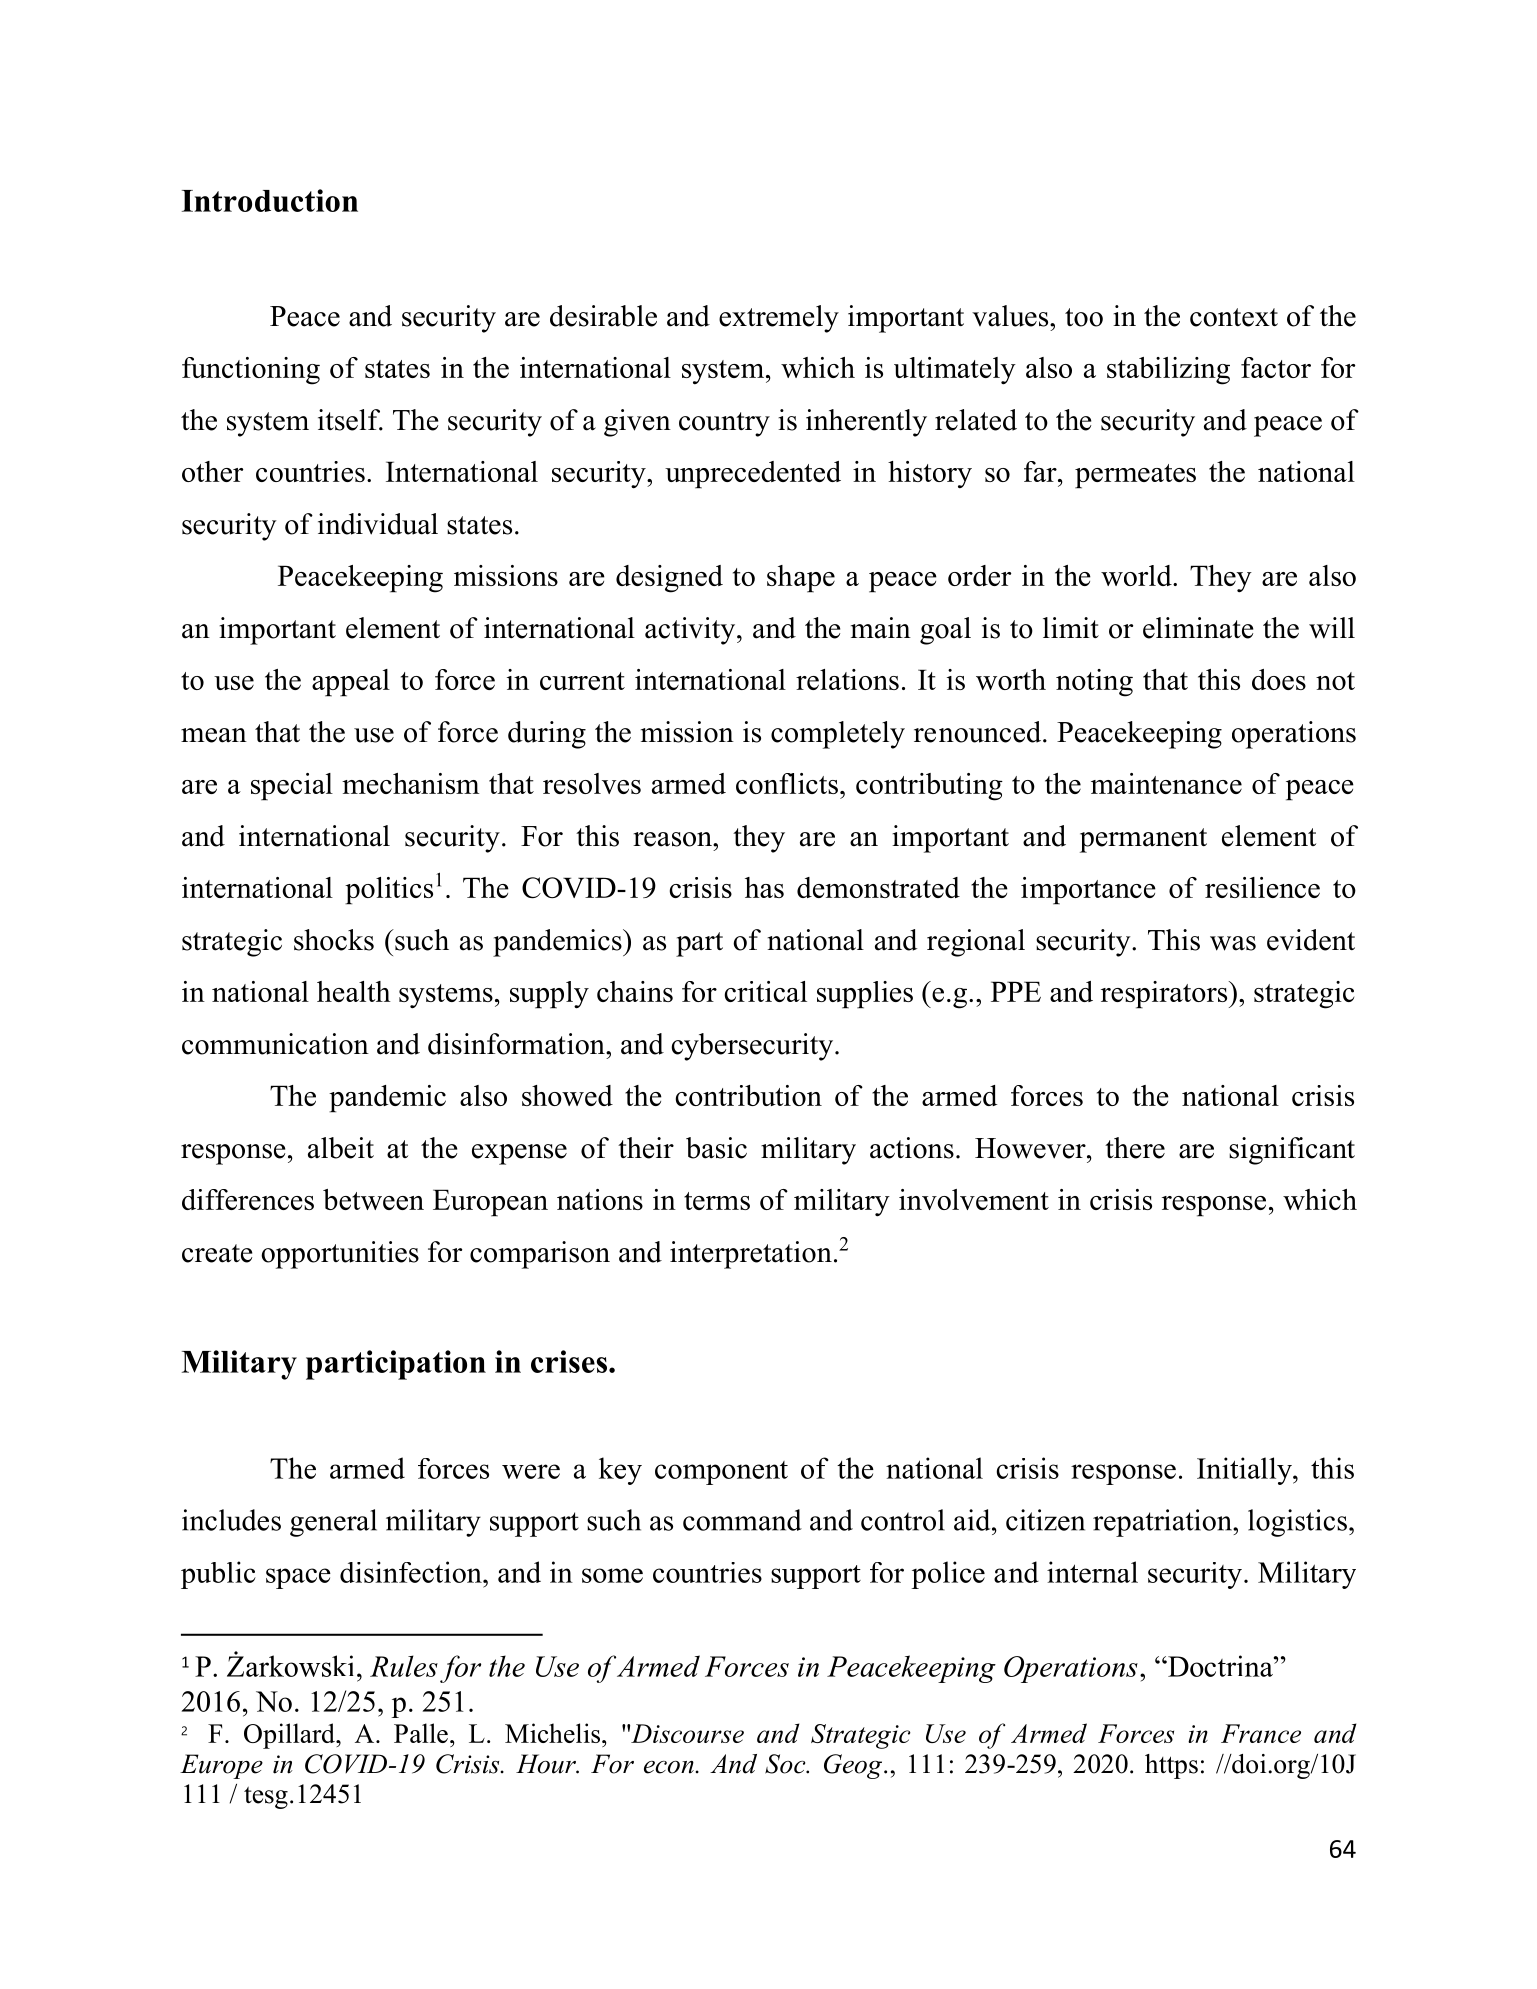 The height and width of the screenshot is (1989, 1537). Describe the element at coordinates (764, 887) in the screenshot. I see `has` at that location.
